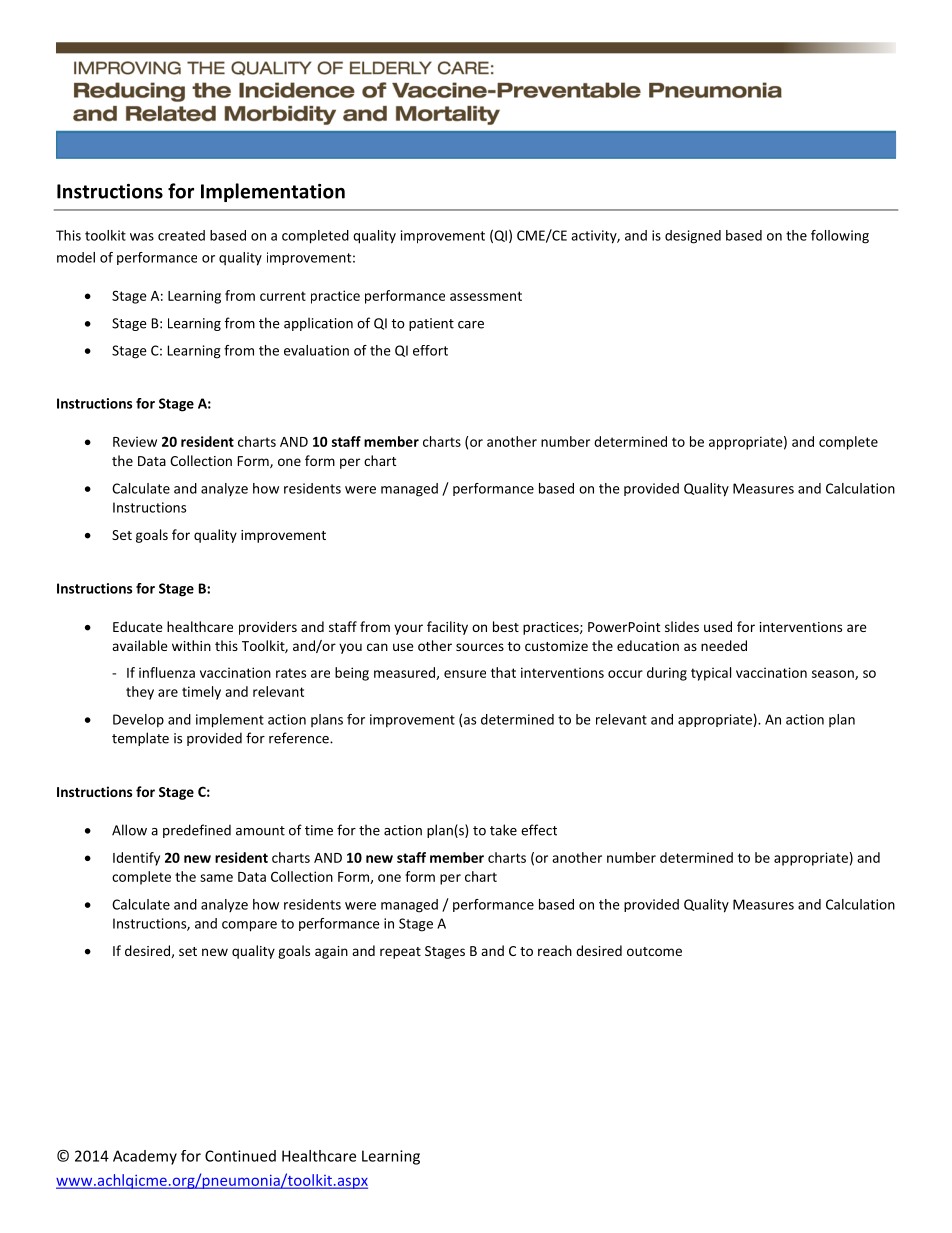  What do you see at coordinates (140, 693) in the page?
I see `they` at bounding box center [140, 693].
